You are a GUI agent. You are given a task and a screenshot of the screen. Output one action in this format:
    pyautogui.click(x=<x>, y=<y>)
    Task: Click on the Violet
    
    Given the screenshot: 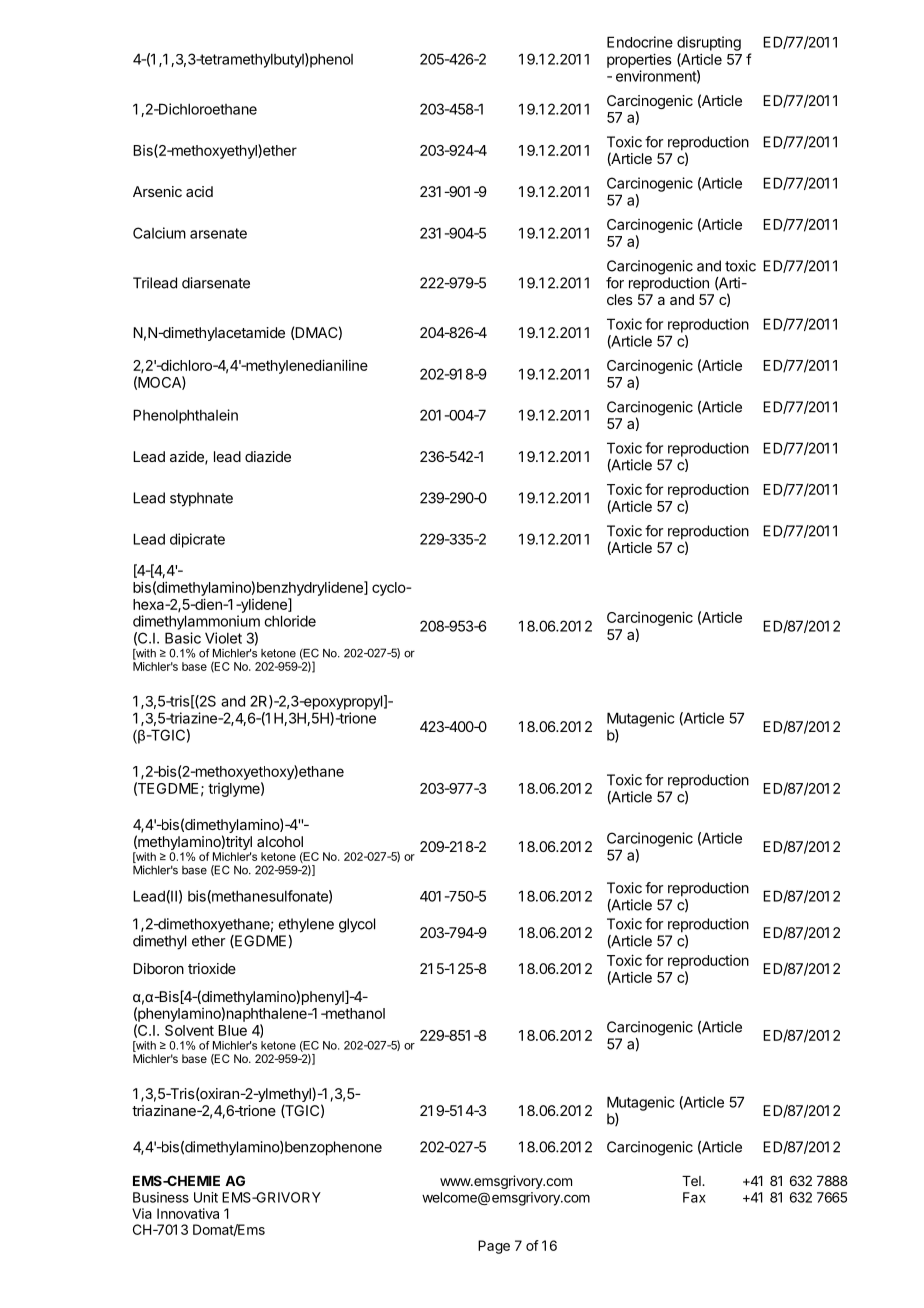 What is the action you would take?
    pyautogui.click(x=223, y=638)
